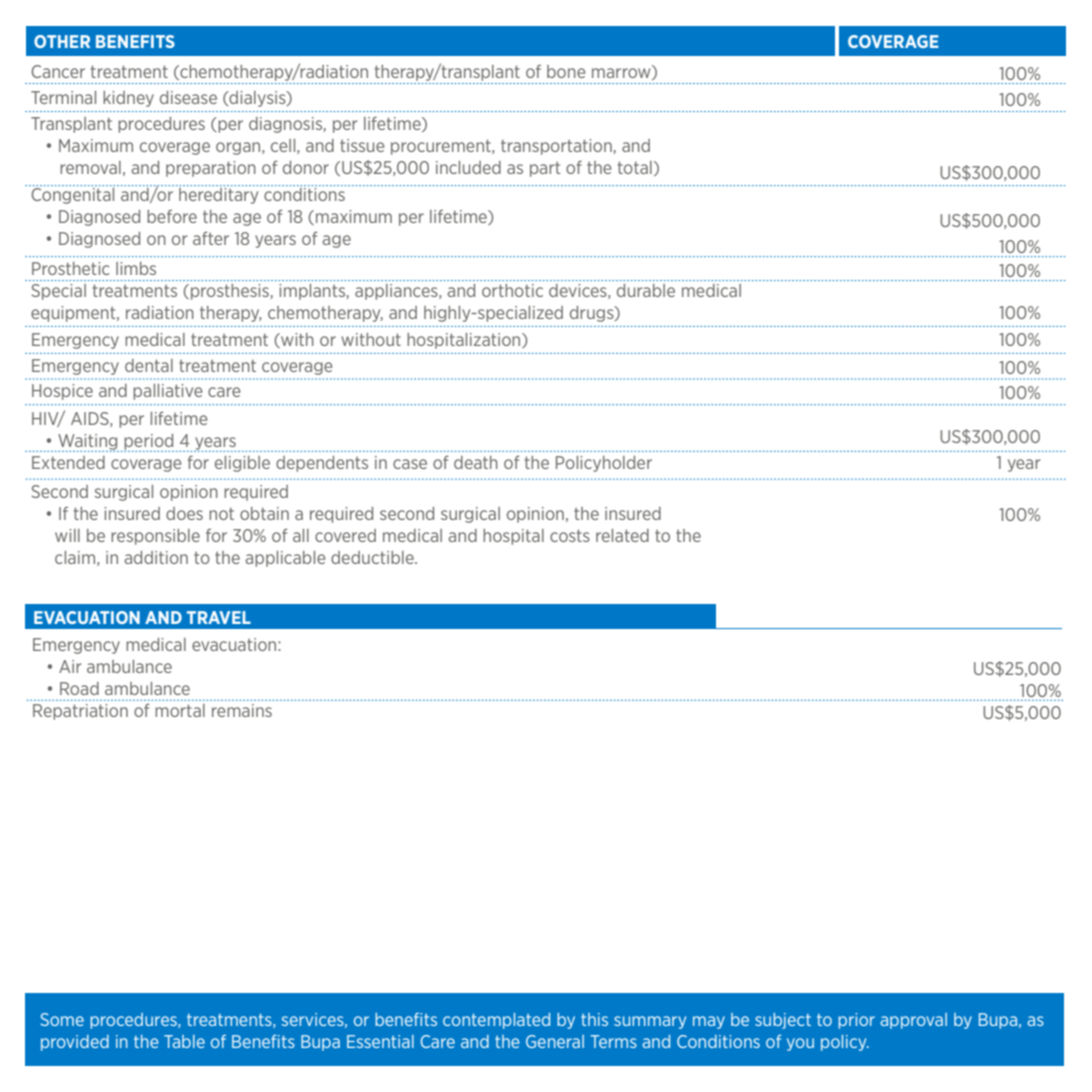  Describe the element at coordinates (783, 1021) in the image. I see `subject` at that location.
